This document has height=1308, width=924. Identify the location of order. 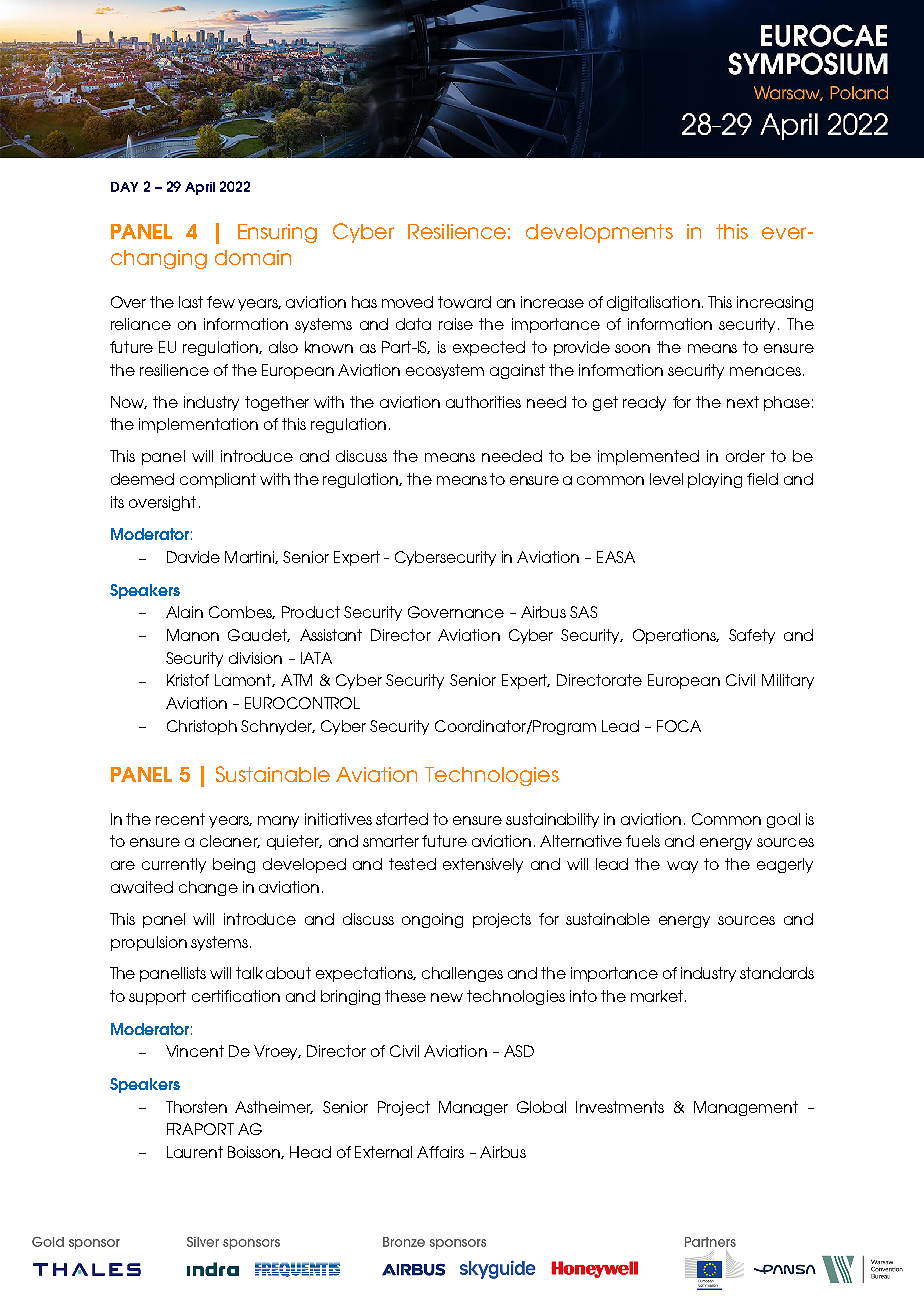
(745, 456).
